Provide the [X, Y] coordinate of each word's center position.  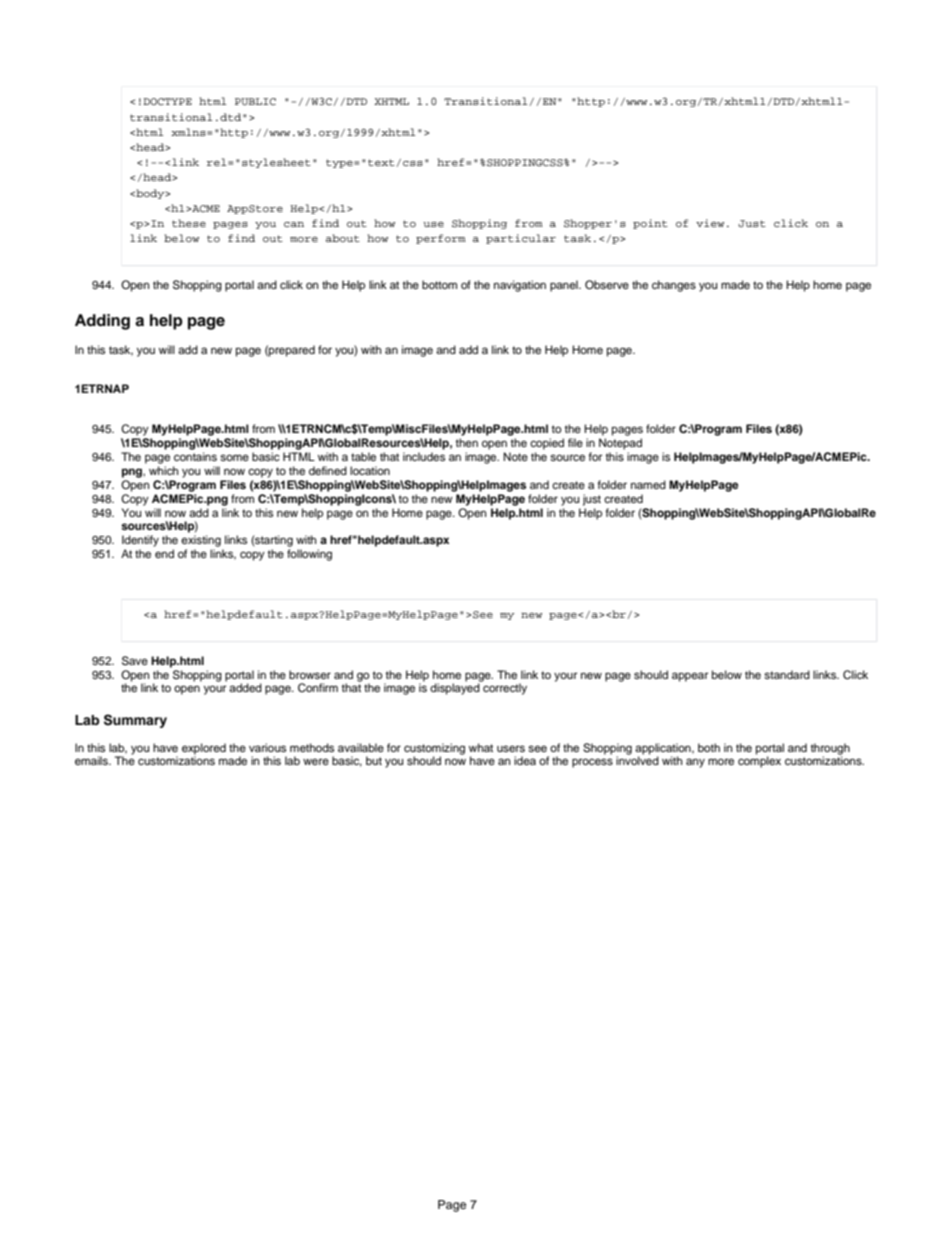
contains [195, 456]
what [481, 747]
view [710, 223]
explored [204, 750]
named [648, 484]
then [466, 442]
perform [441, 239]
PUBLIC [255, 102]
